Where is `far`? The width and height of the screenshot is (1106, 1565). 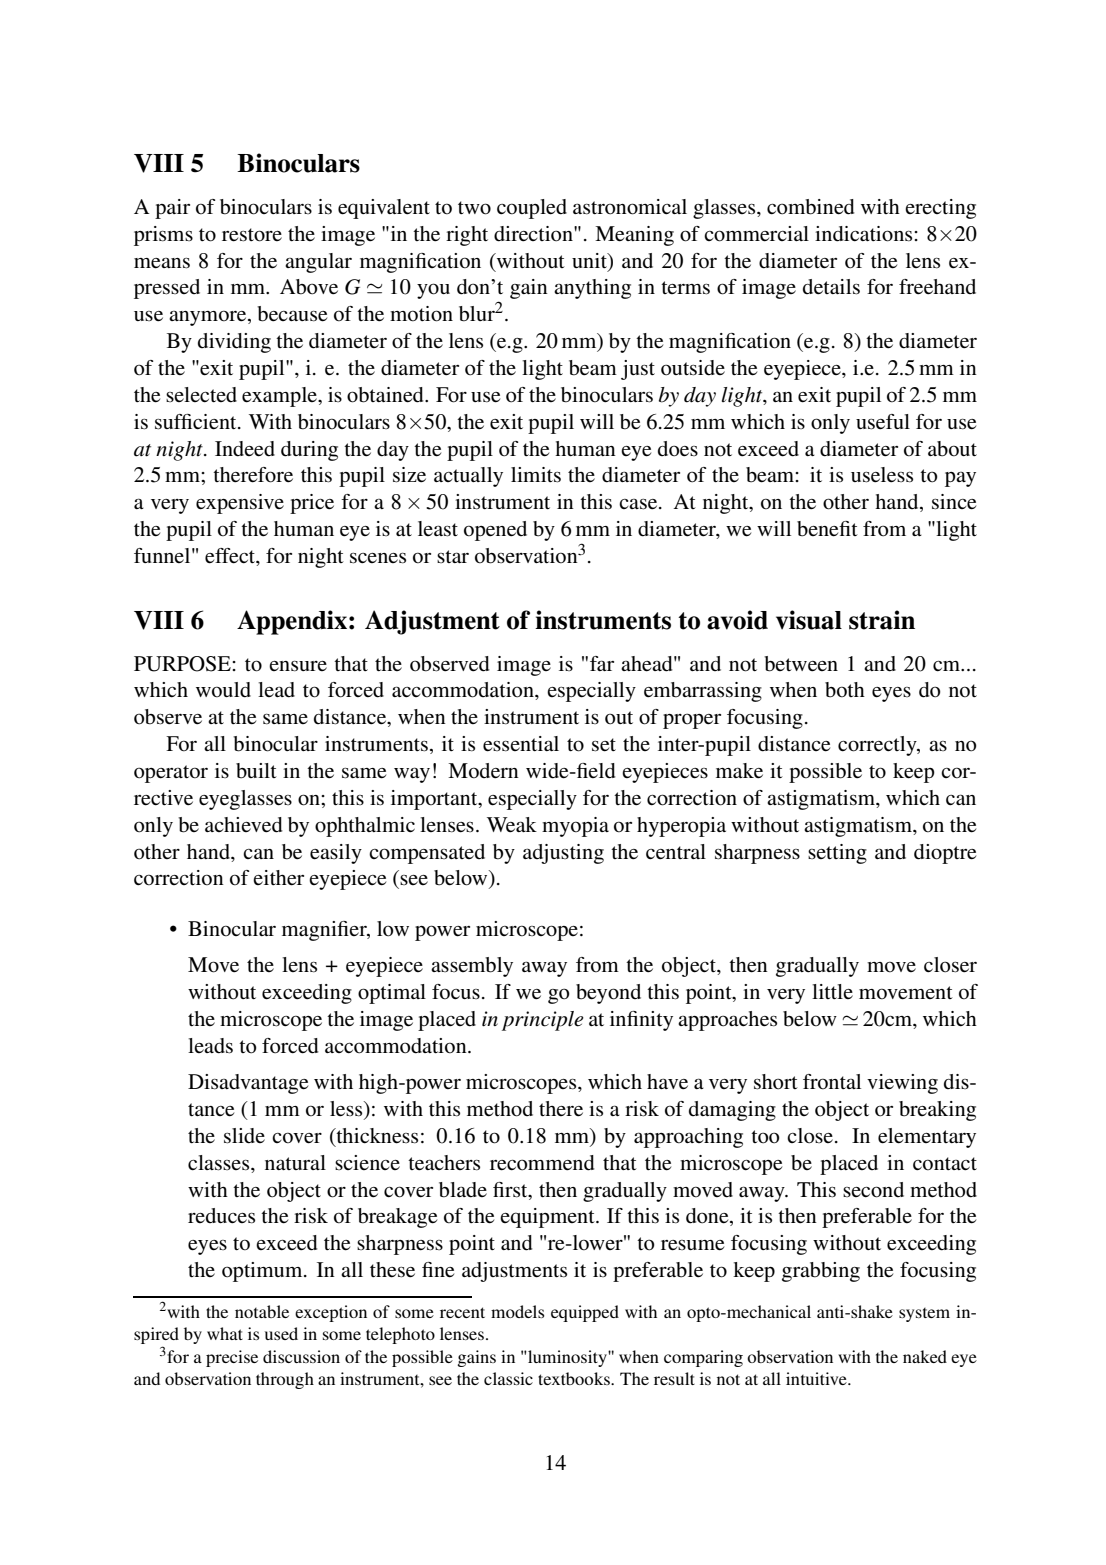 far is located at coordinates (602, 663).
